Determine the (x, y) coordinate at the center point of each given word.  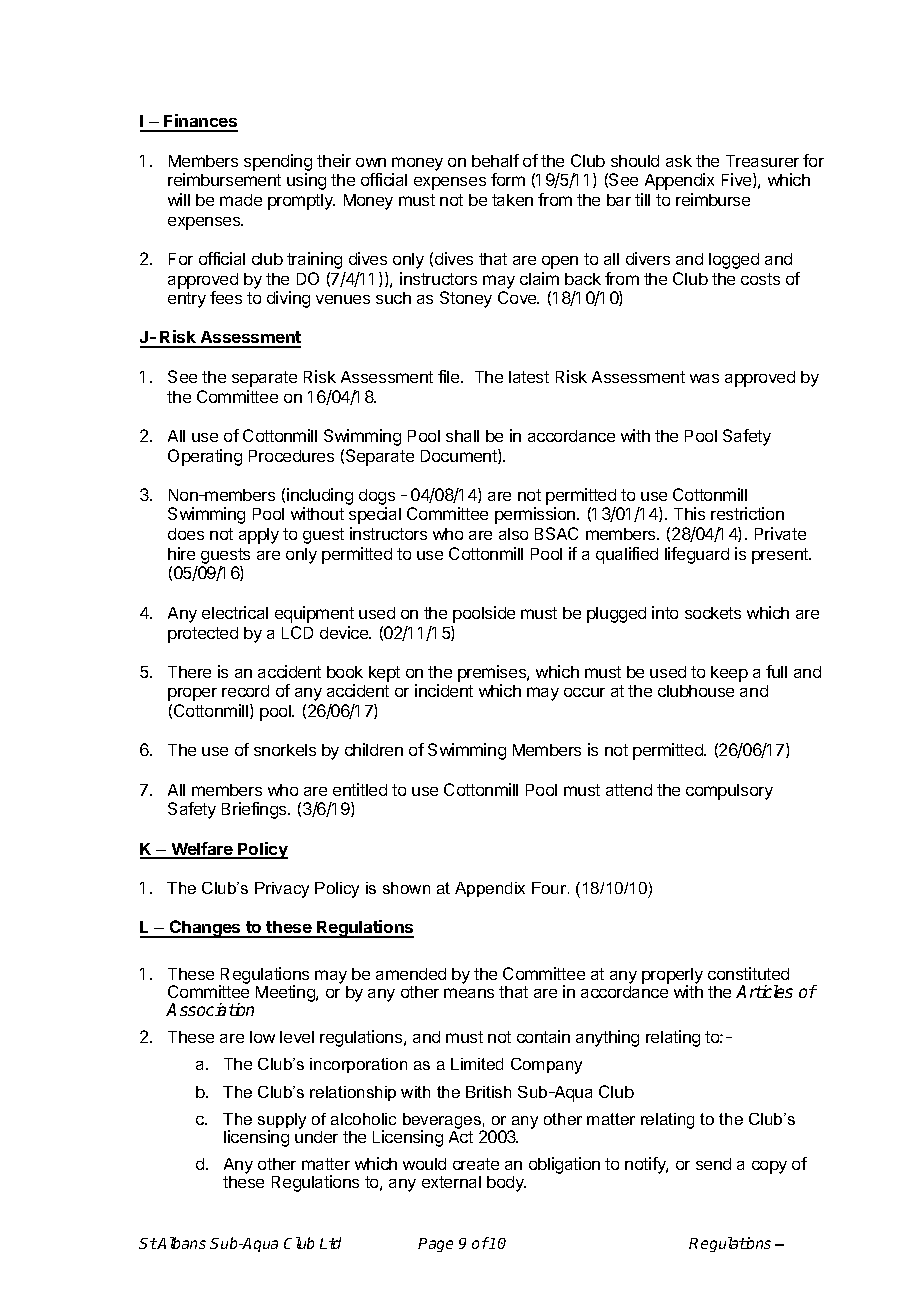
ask (679, 161)
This (689, 513)
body (506, 1184)
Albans (181, 1243)
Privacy (282, 890)
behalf (495, 160)
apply (259, 536)
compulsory (729, 792)
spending (278, 162)
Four (550, 888)
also (513, 534)
